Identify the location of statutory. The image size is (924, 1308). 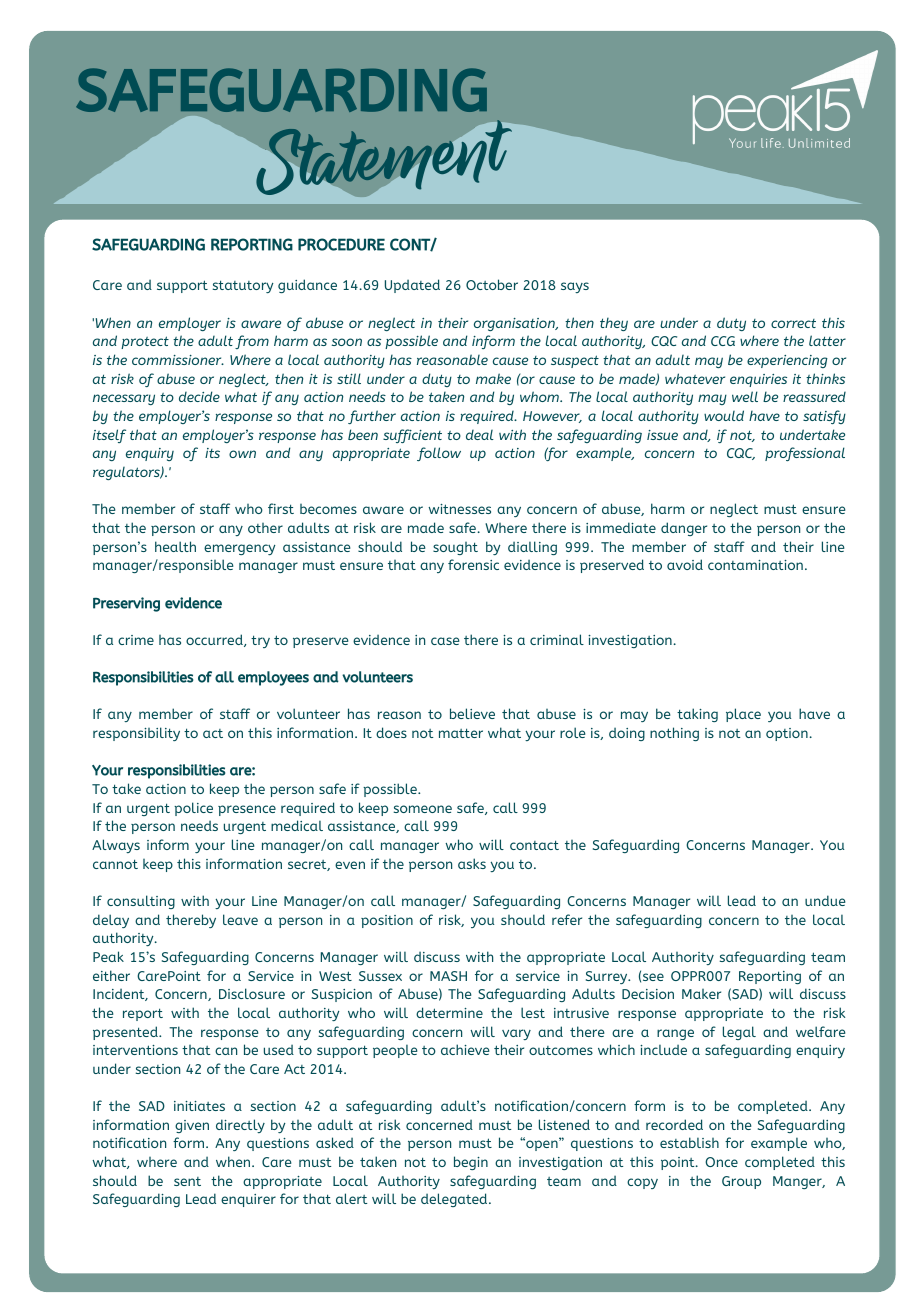
(243, 286).
